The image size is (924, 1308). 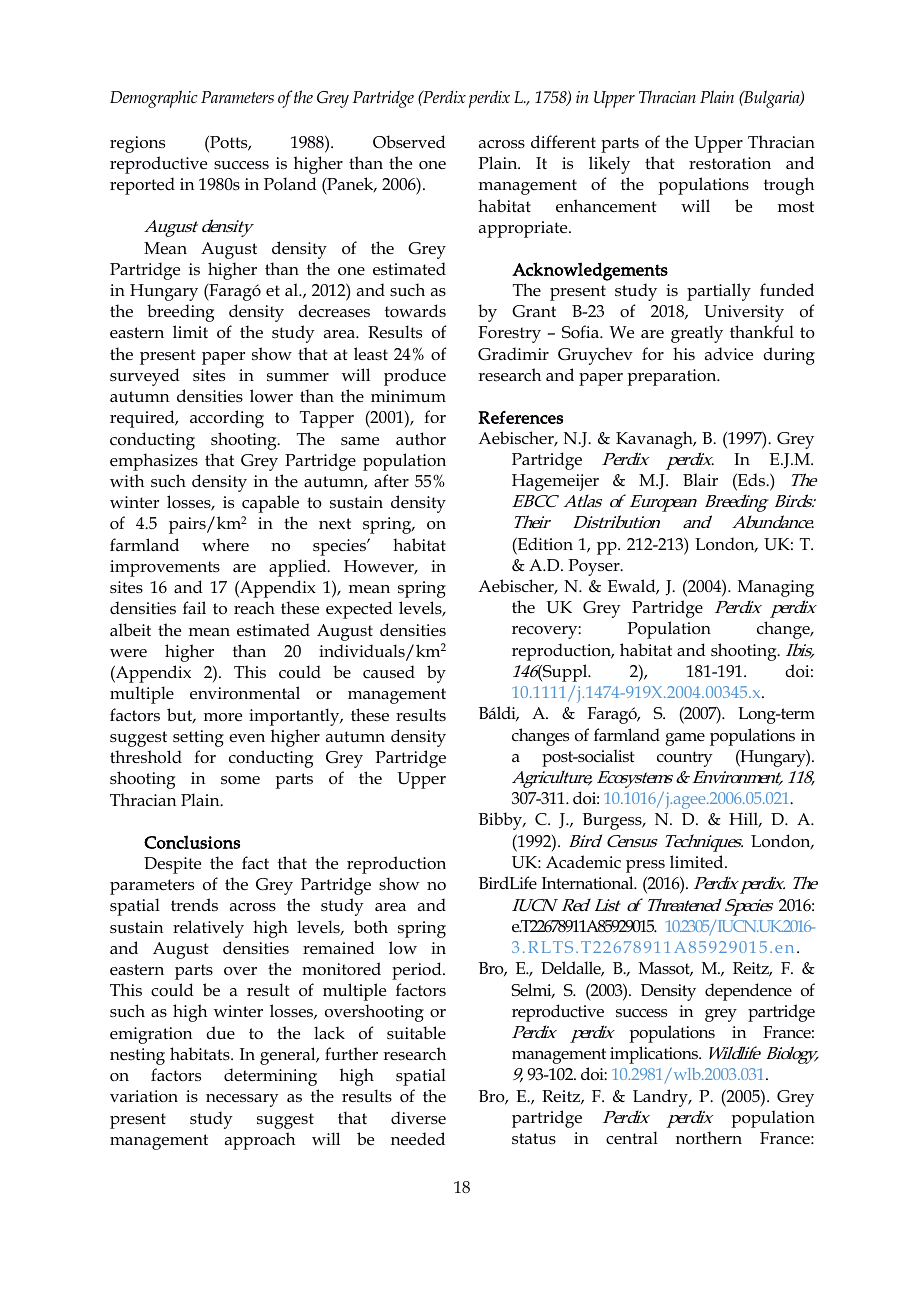 I want to click on necessary, so click(x=242, y=1100).
